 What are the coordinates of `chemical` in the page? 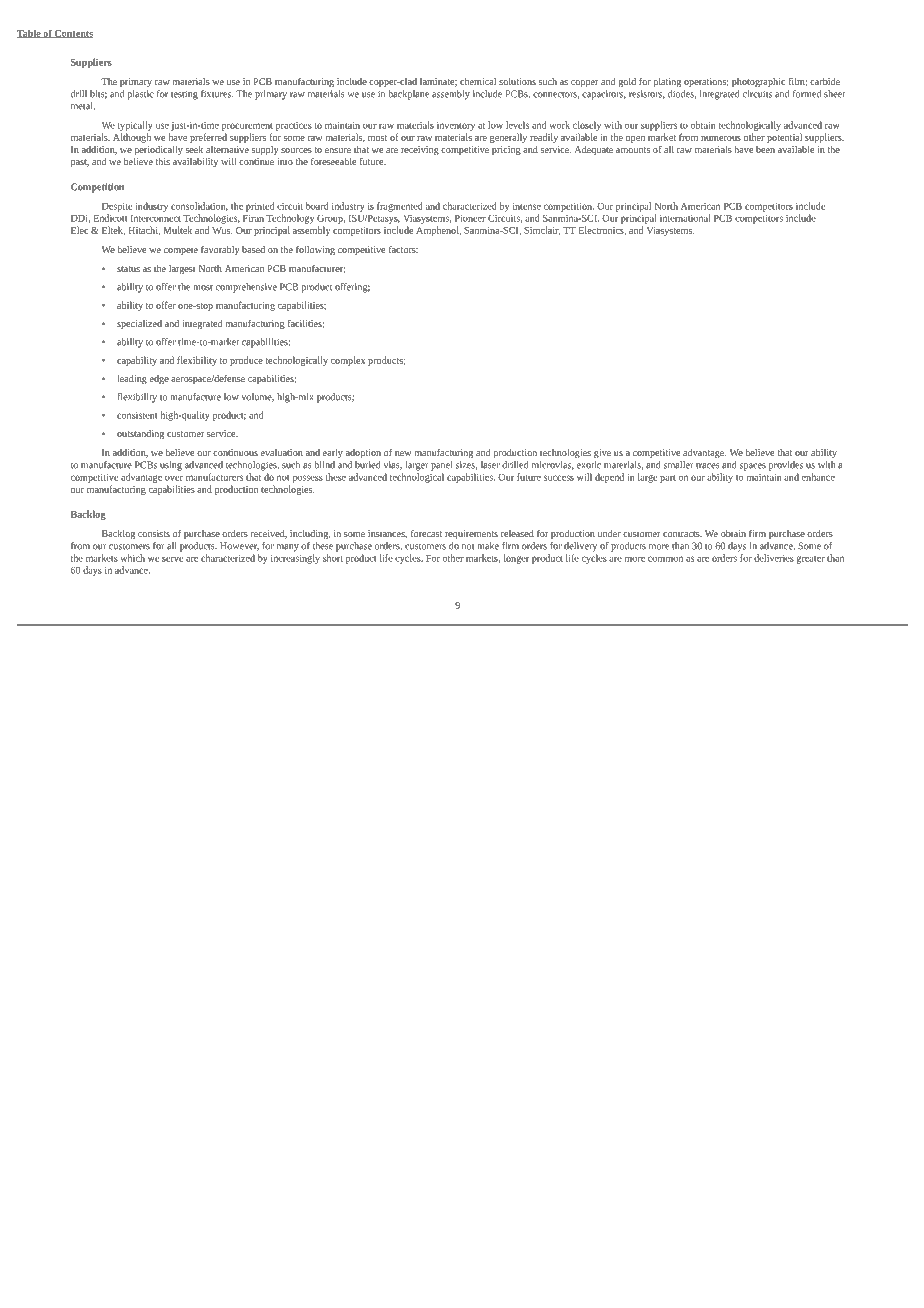 It's located at (478, 81).
